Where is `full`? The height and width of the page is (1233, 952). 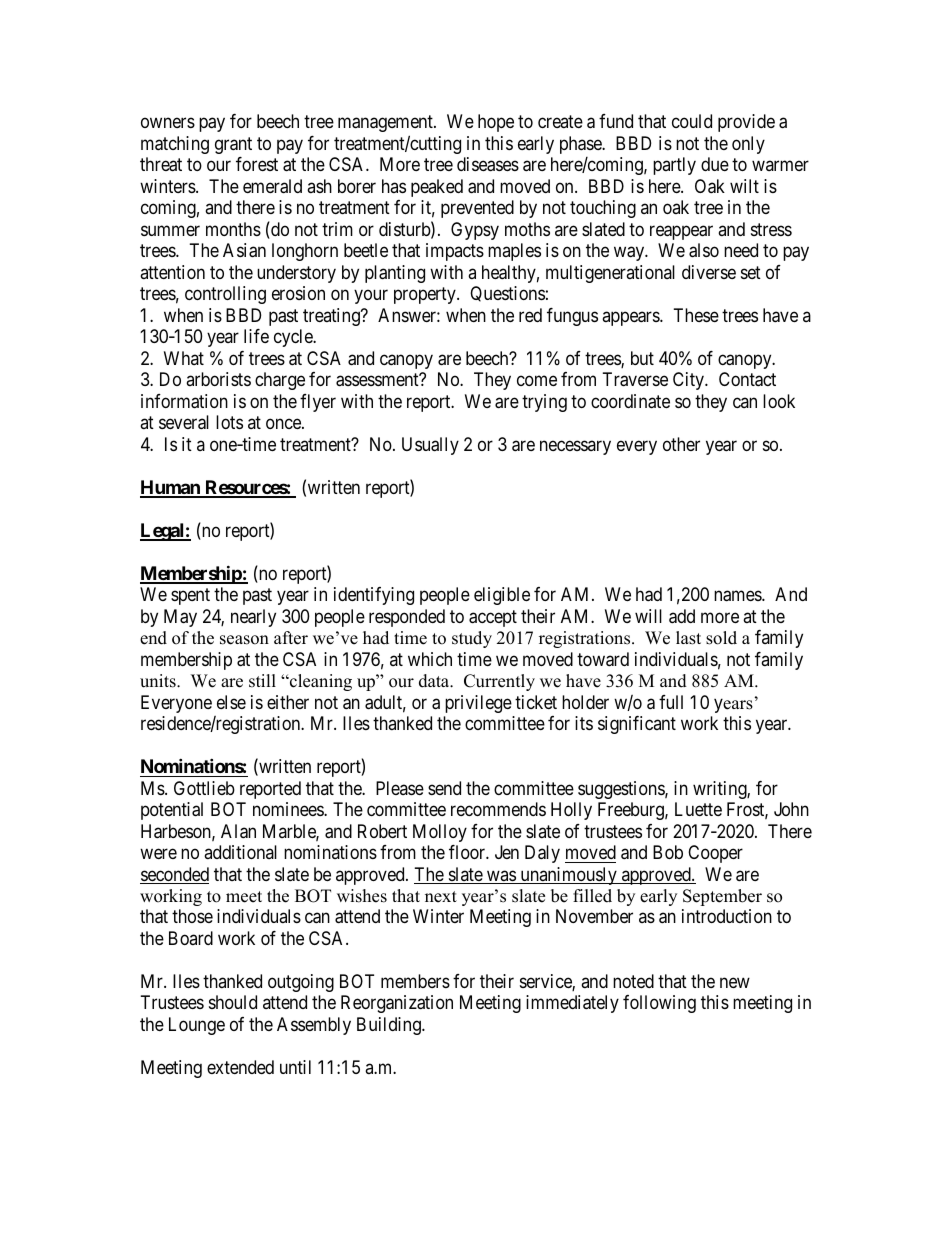
full is located at coordinates (671, 702).
